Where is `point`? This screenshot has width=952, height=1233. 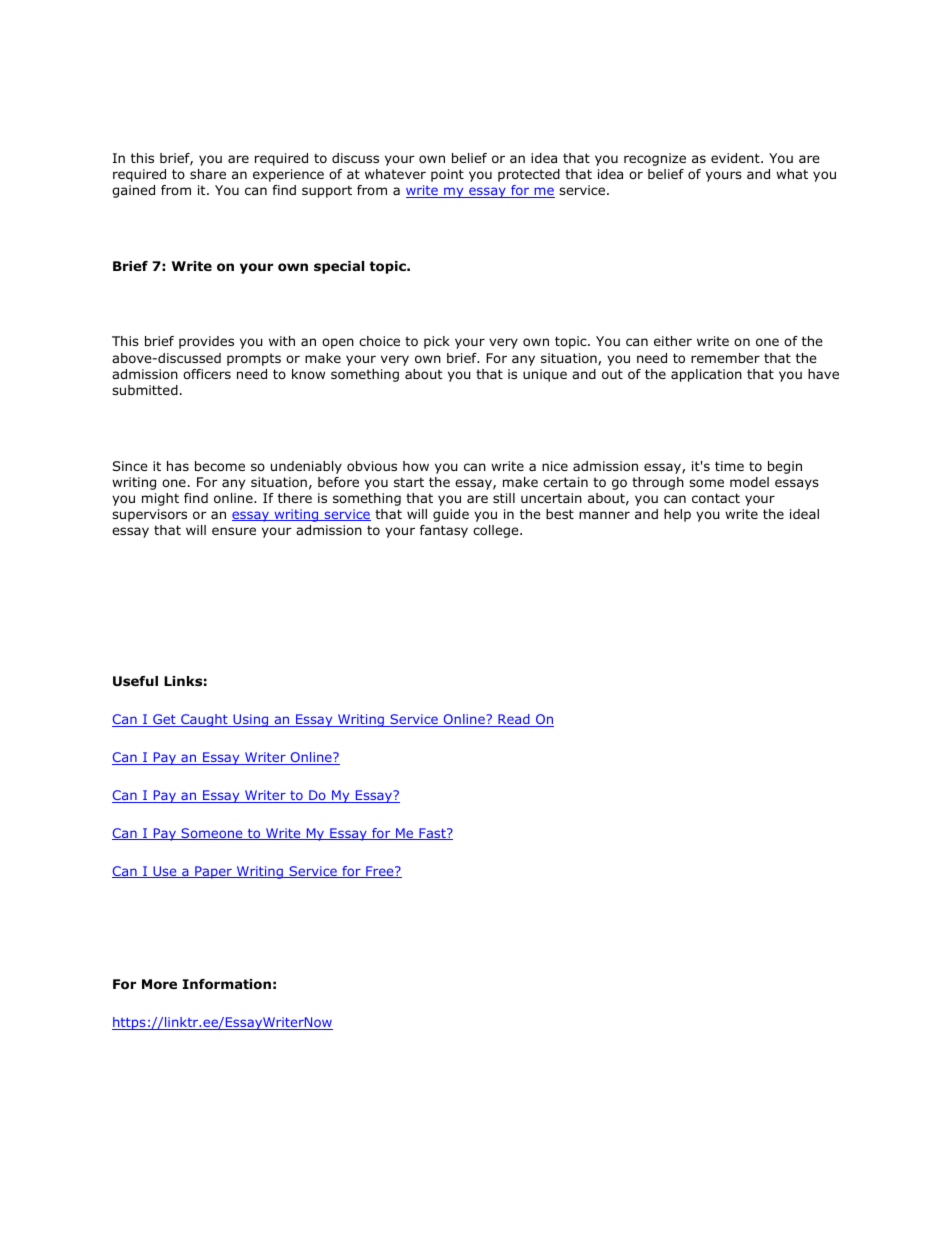
point is located at coordinates (447, 175).
